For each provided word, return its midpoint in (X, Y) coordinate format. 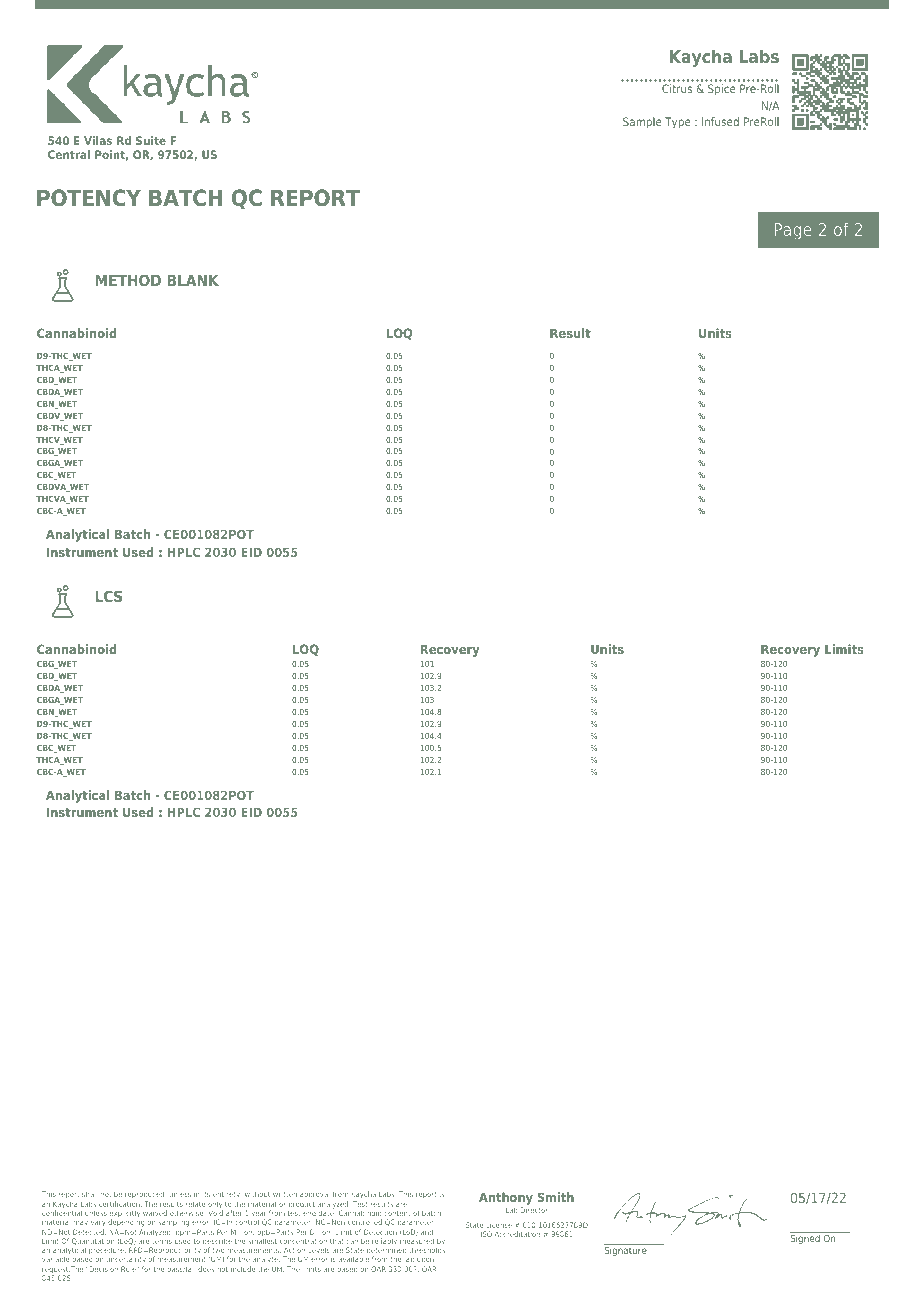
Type (678, 123)
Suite (151, 140)
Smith (556, 1197)
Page (793, 231)
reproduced (145, 1196)
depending (126, 1223)
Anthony (506, 1200)
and (427, 1232)
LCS (109, 596)
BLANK (193, 280)
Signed (806, 1238)
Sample (642, 122)
